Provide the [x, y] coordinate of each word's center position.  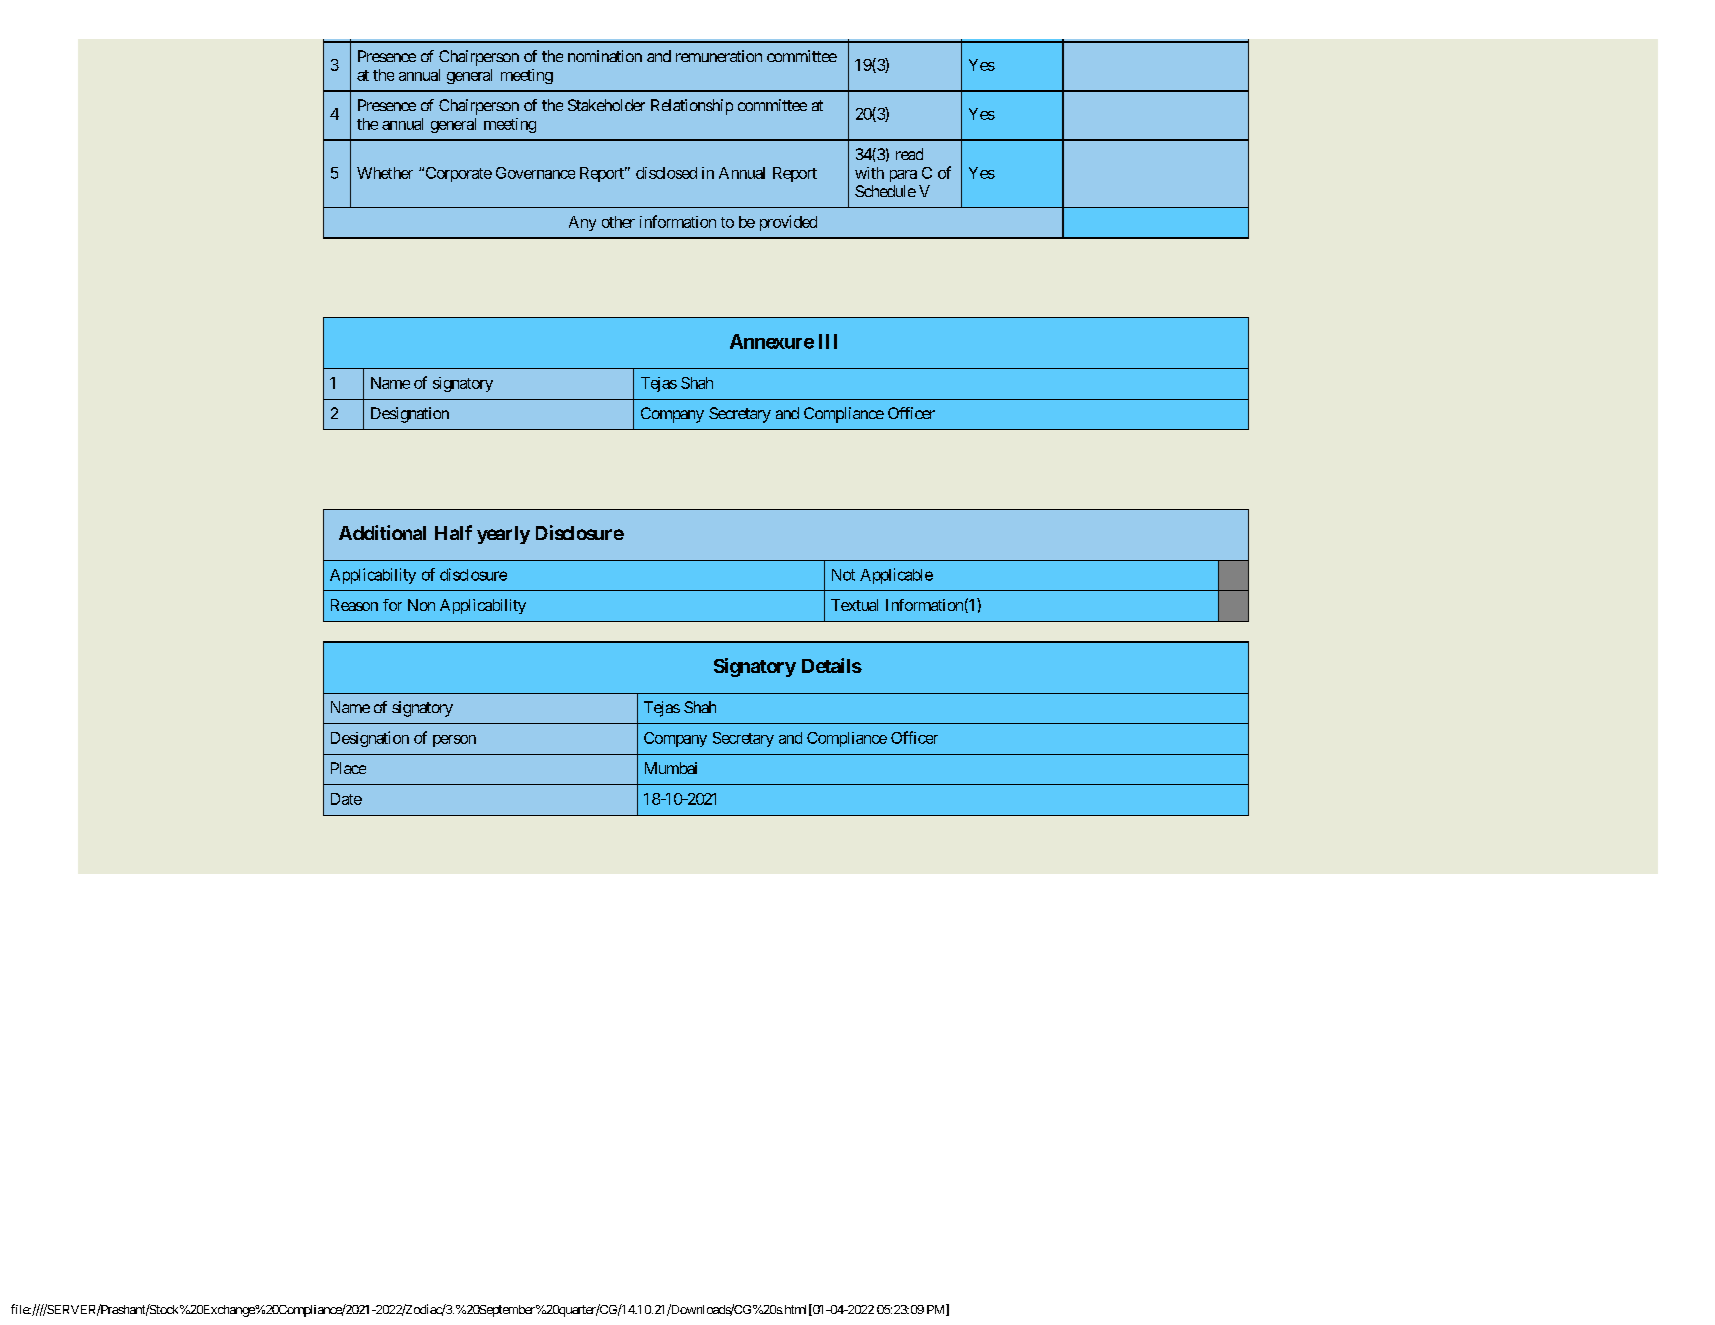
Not [843, 575]
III [828, 341]
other [618, 222]
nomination [605, 56]
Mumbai [671, 768]
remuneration [719, 56]
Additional [382, 532]
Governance [535, 173]
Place [348, 768]
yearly [503, 535]
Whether [385, 173]
